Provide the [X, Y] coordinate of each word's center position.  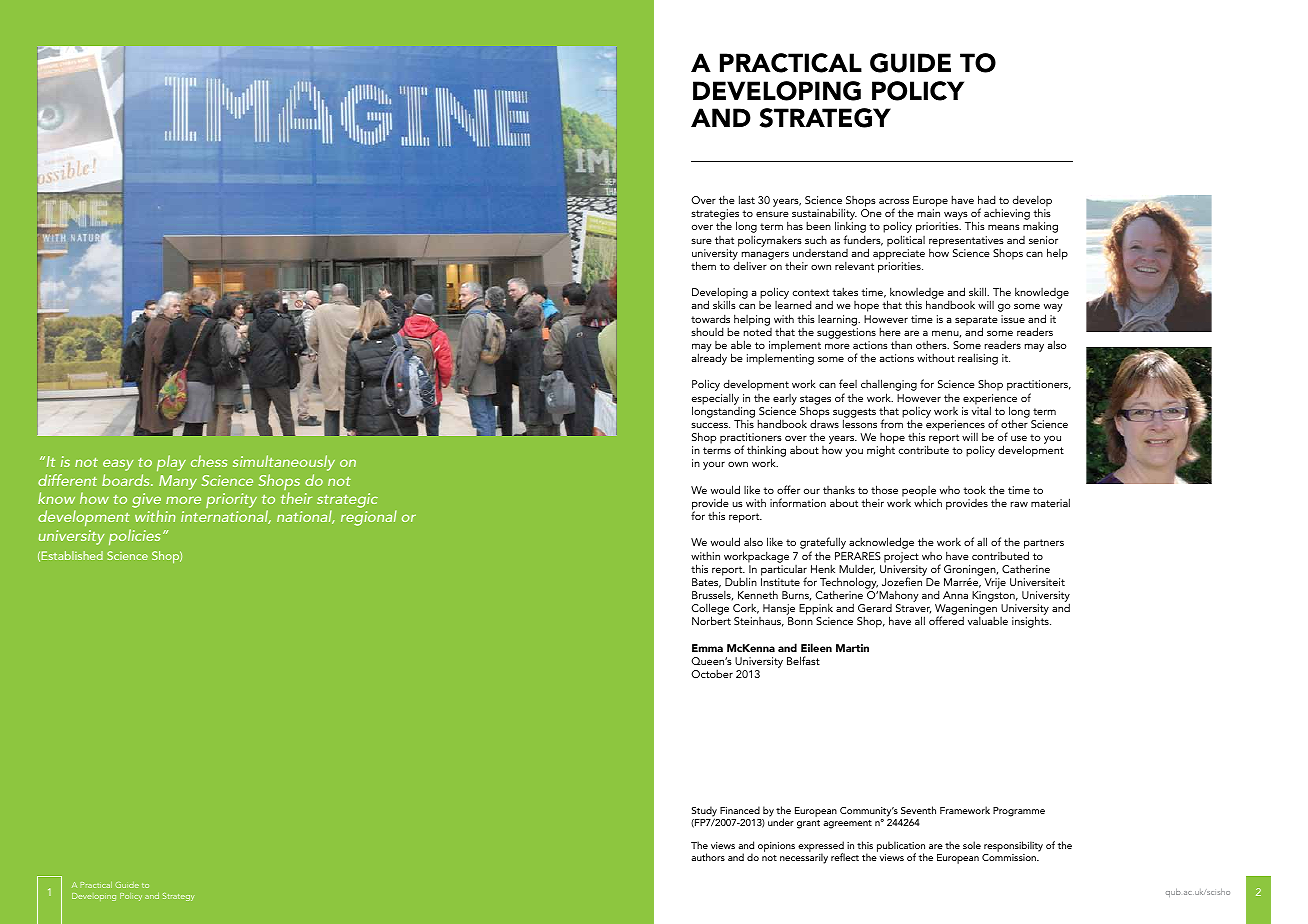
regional [369, 518]
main [928, 213]
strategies [715, 216]
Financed [740, 810]
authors [708, 857]
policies [134, 537]
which [928, 502]
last [747, 199]
